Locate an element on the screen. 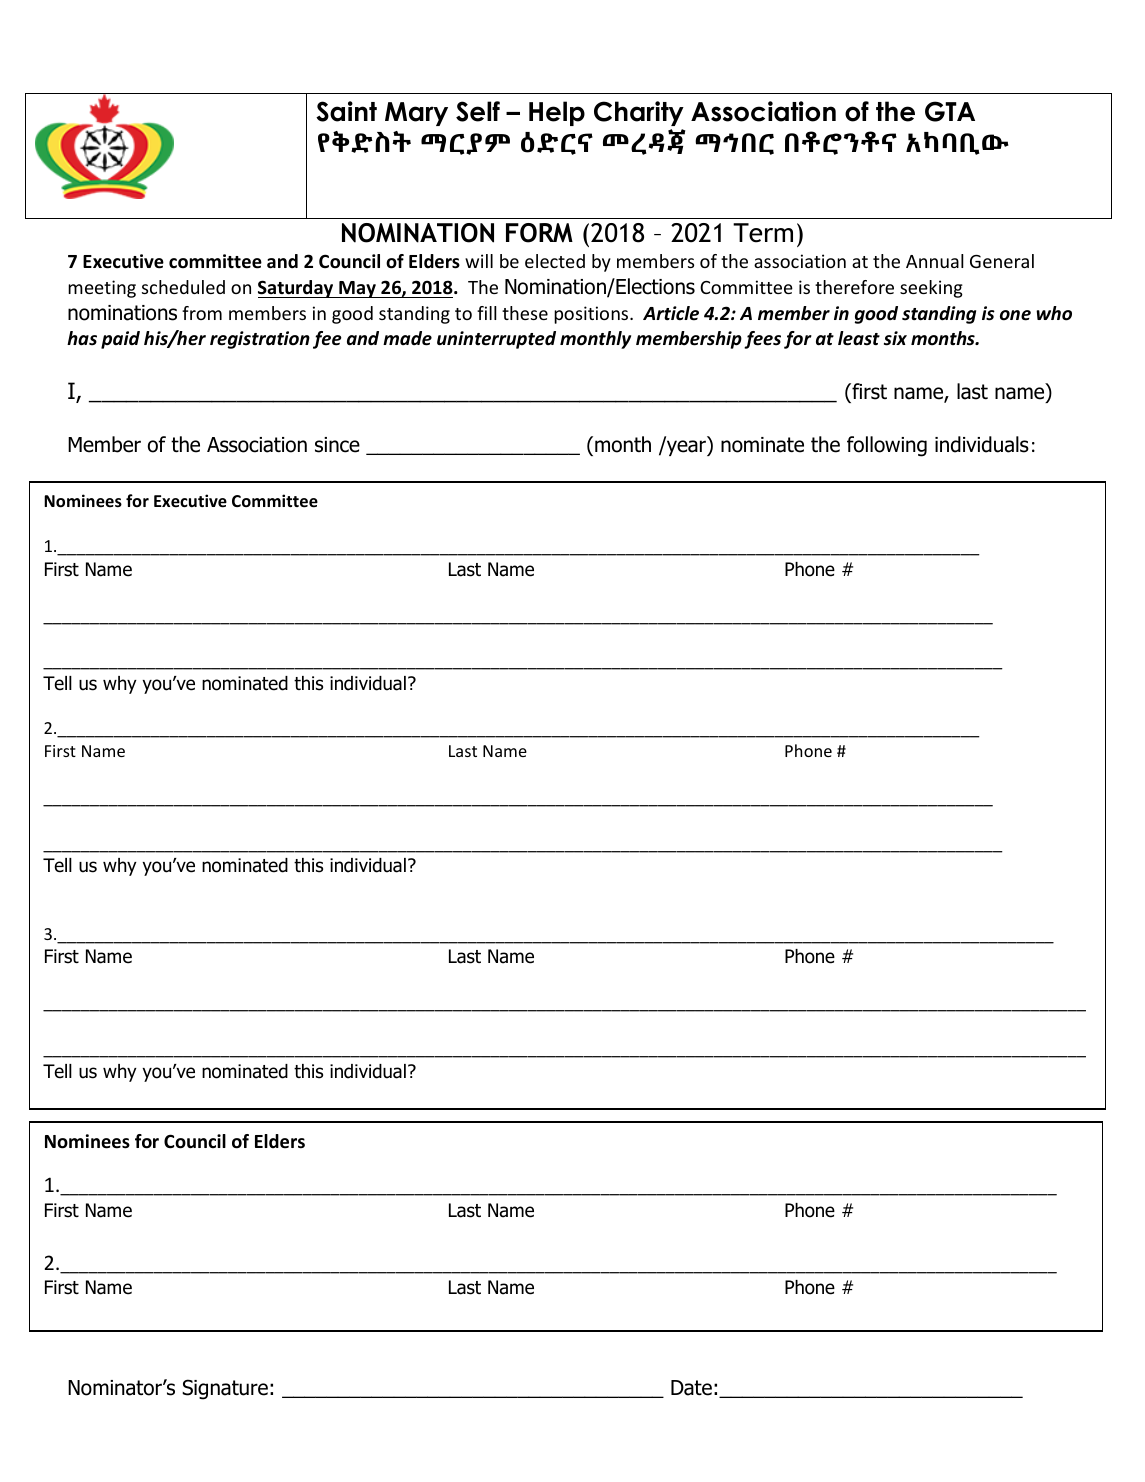 This screenshot has width=1145, height=1482. fees is located at coordinates (762, 340).
